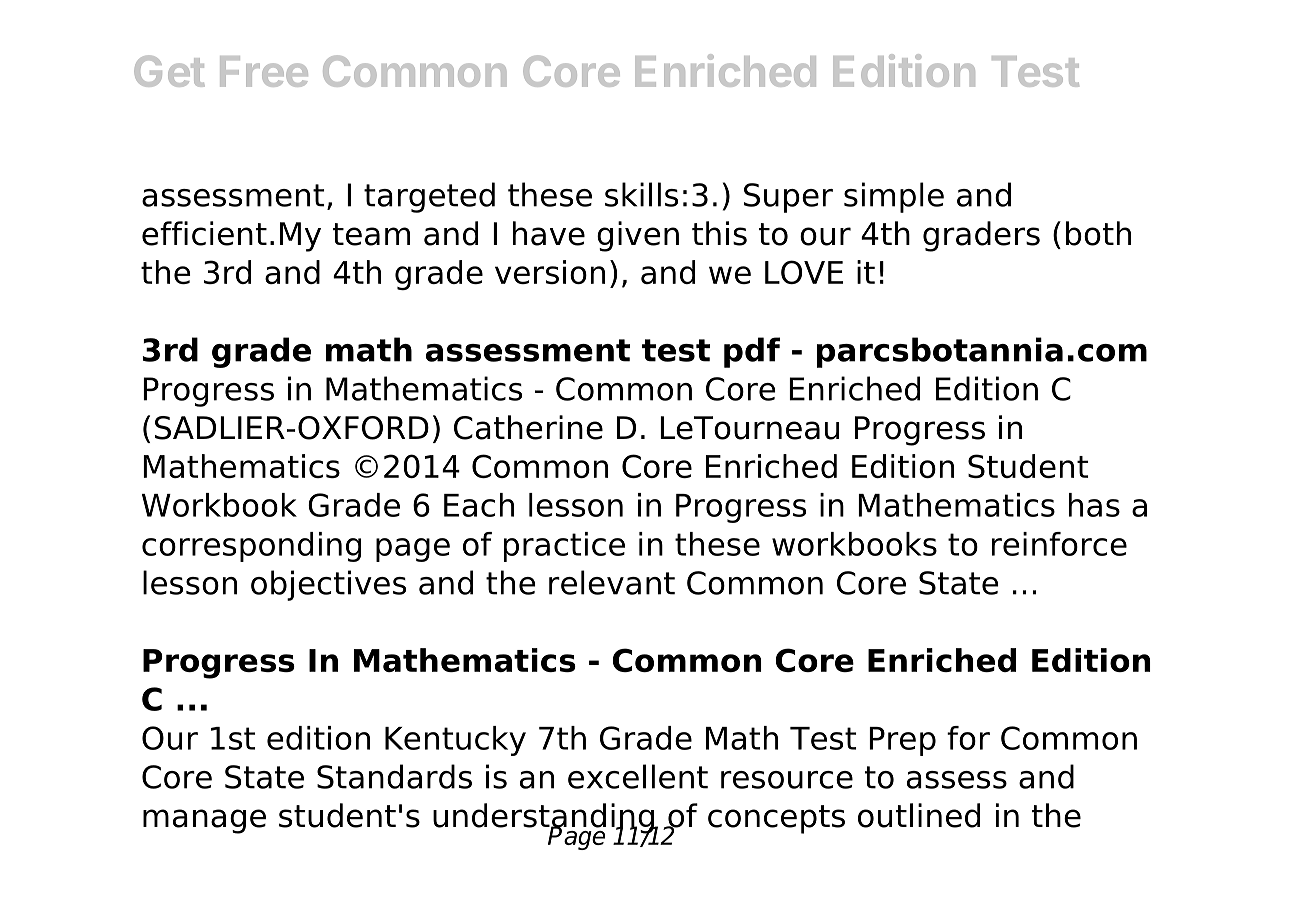 The image size is (1303, 924). What do you see at coordinates (638, 236) in the document?
I see `given` at bounding box center [638, 236].
